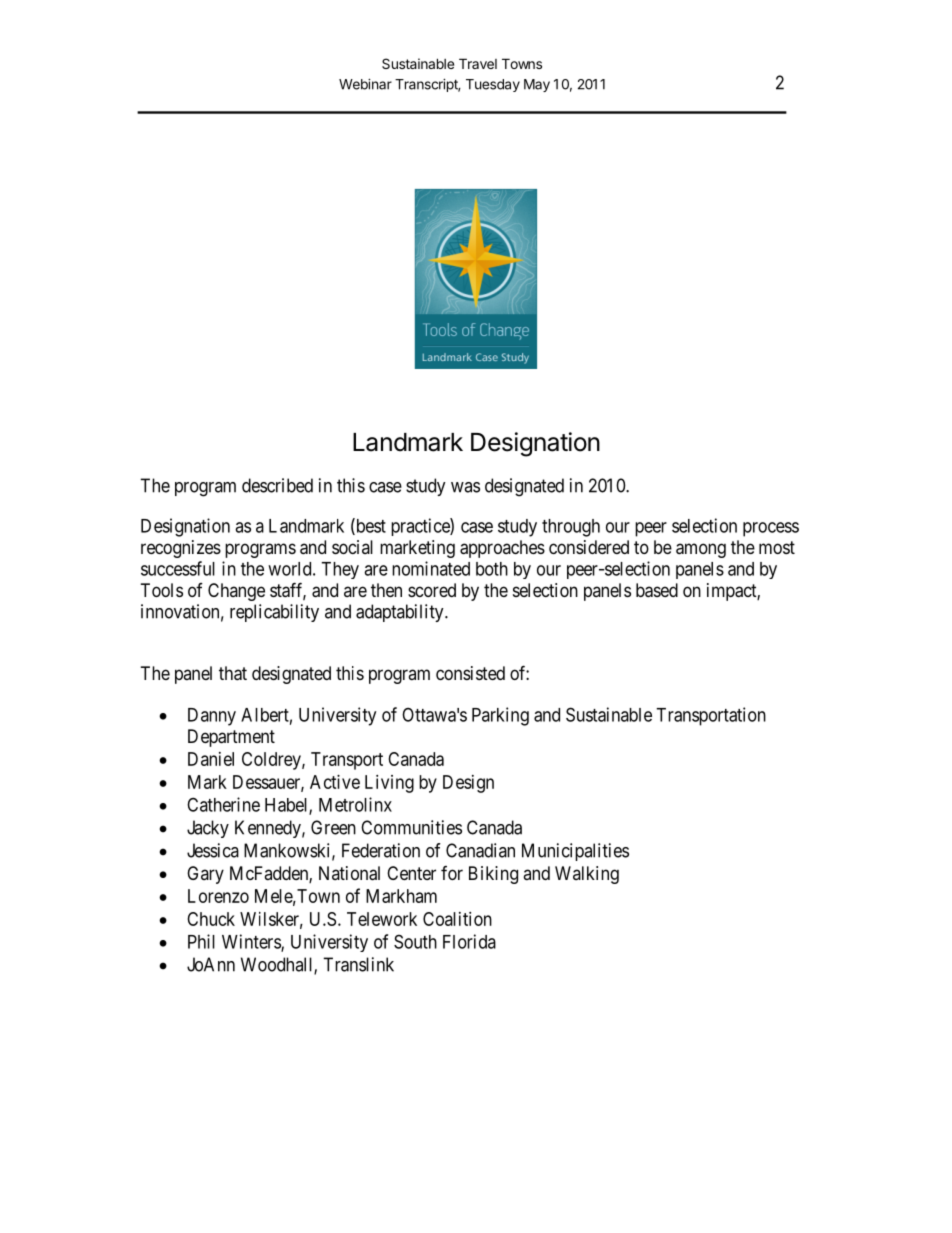 Image resolution: width=952 pixels, height=1233 pixels. What do you see at coordinates (657, 590) in the screenshot?
I see `based` at bounding box center [657, 590].
